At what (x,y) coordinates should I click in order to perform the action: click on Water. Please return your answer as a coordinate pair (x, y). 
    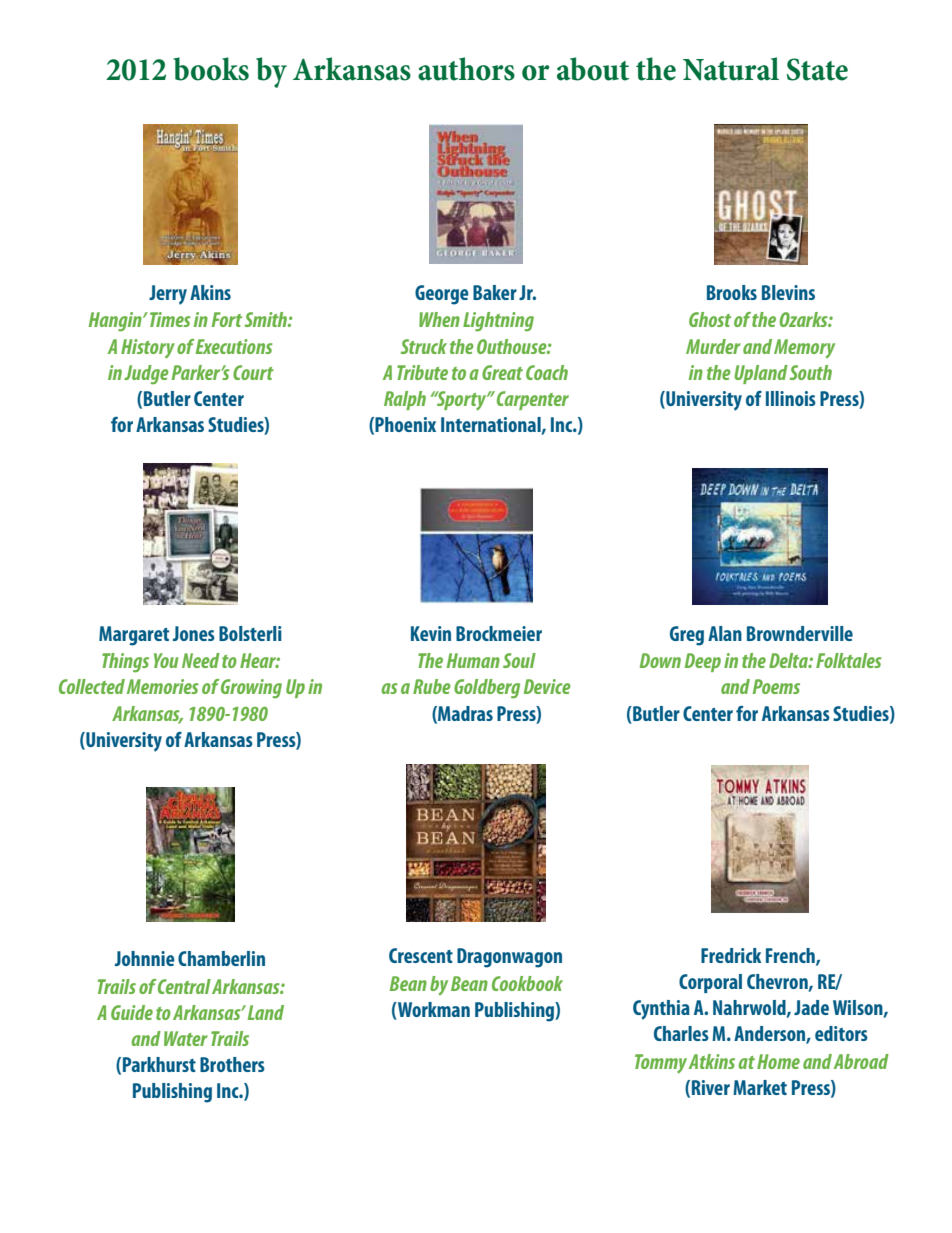
    Looking at the image, I should click on (186, 1038).
